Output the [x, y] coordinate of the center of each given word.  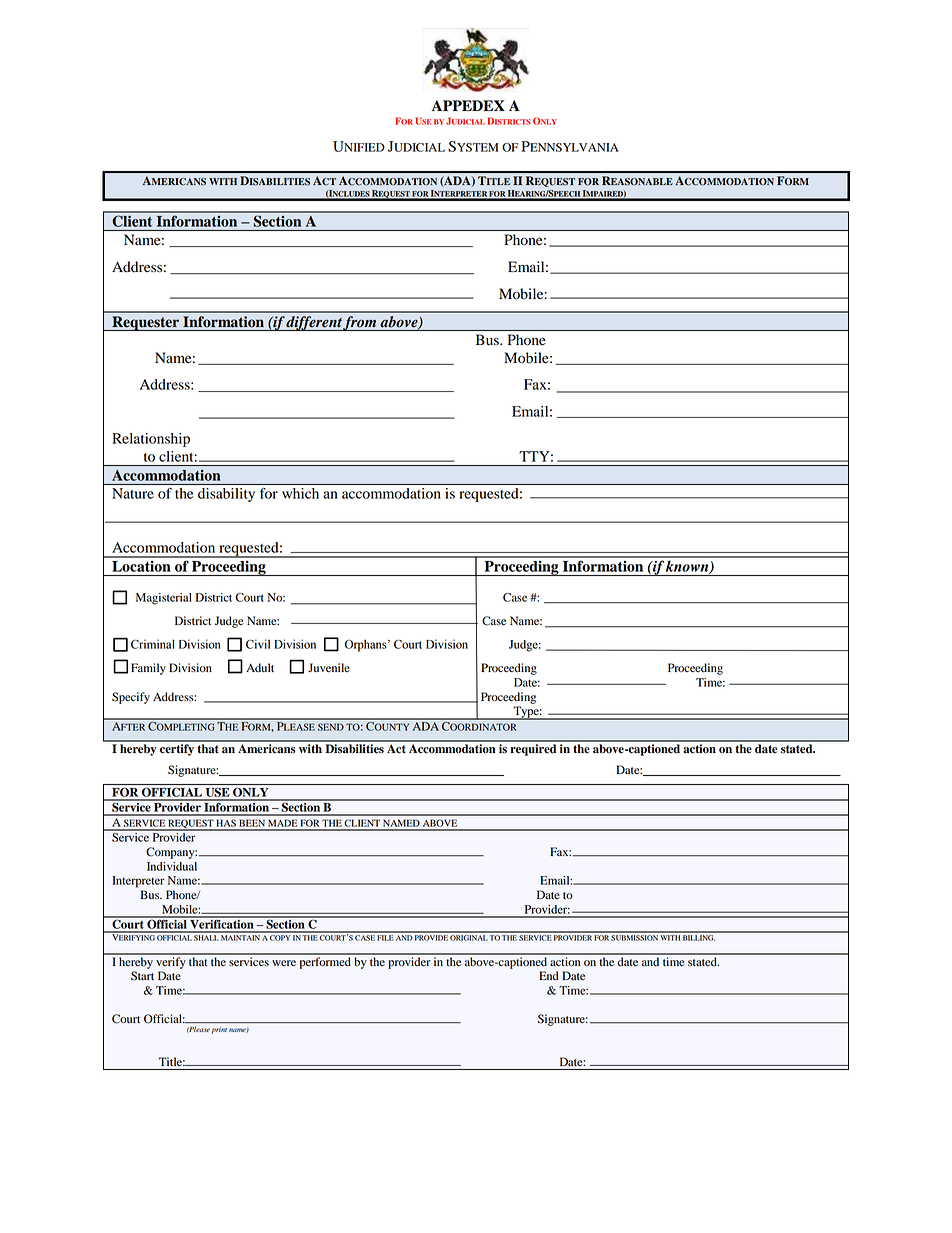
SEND [331, 727]
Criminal [153, 644]
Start [142, 976]
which [300, 493]
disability [226, 495]
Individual [172, 866]
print [219, 1030]
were [284, 963]
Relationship [151, 440]
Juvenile [329, 667]
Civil [258, 644]
